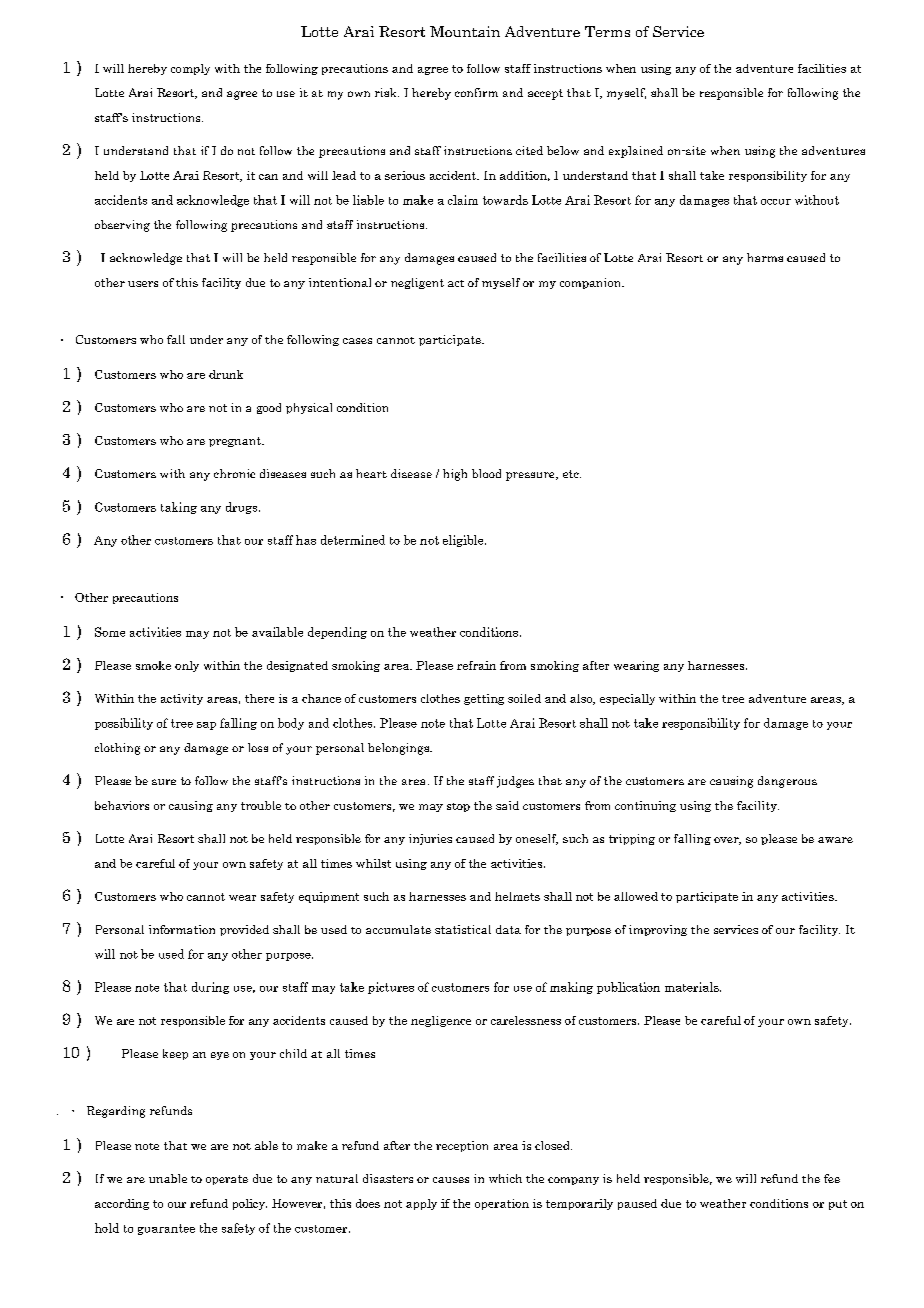 The image size is (924, 1308). What do you see at coordinates (627, 699) in the screenshot?
I see `especially` at bounding box center [627, 699].
